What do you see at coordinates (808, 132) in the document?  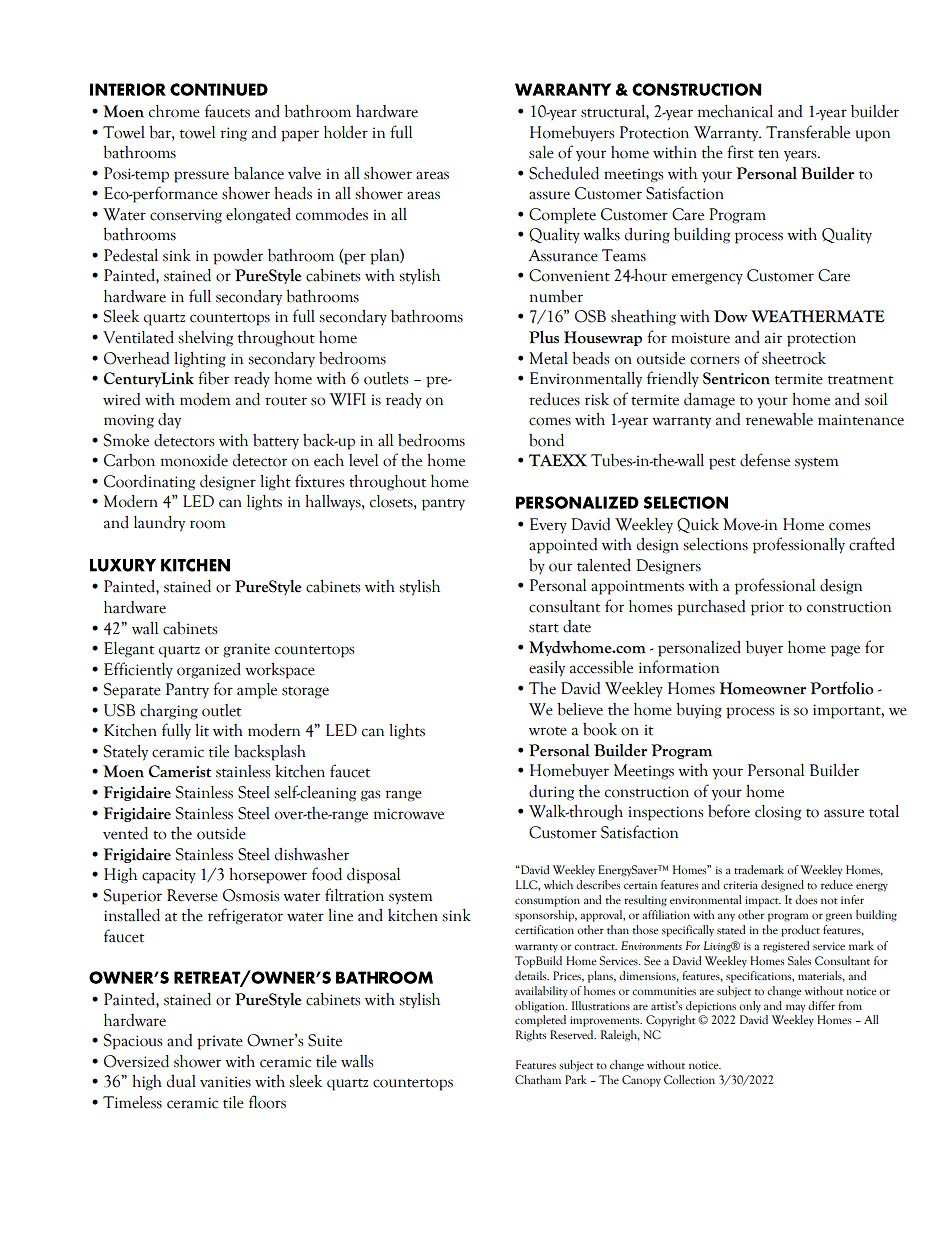 I see `Transferable` at bounding box center [808, 132].
